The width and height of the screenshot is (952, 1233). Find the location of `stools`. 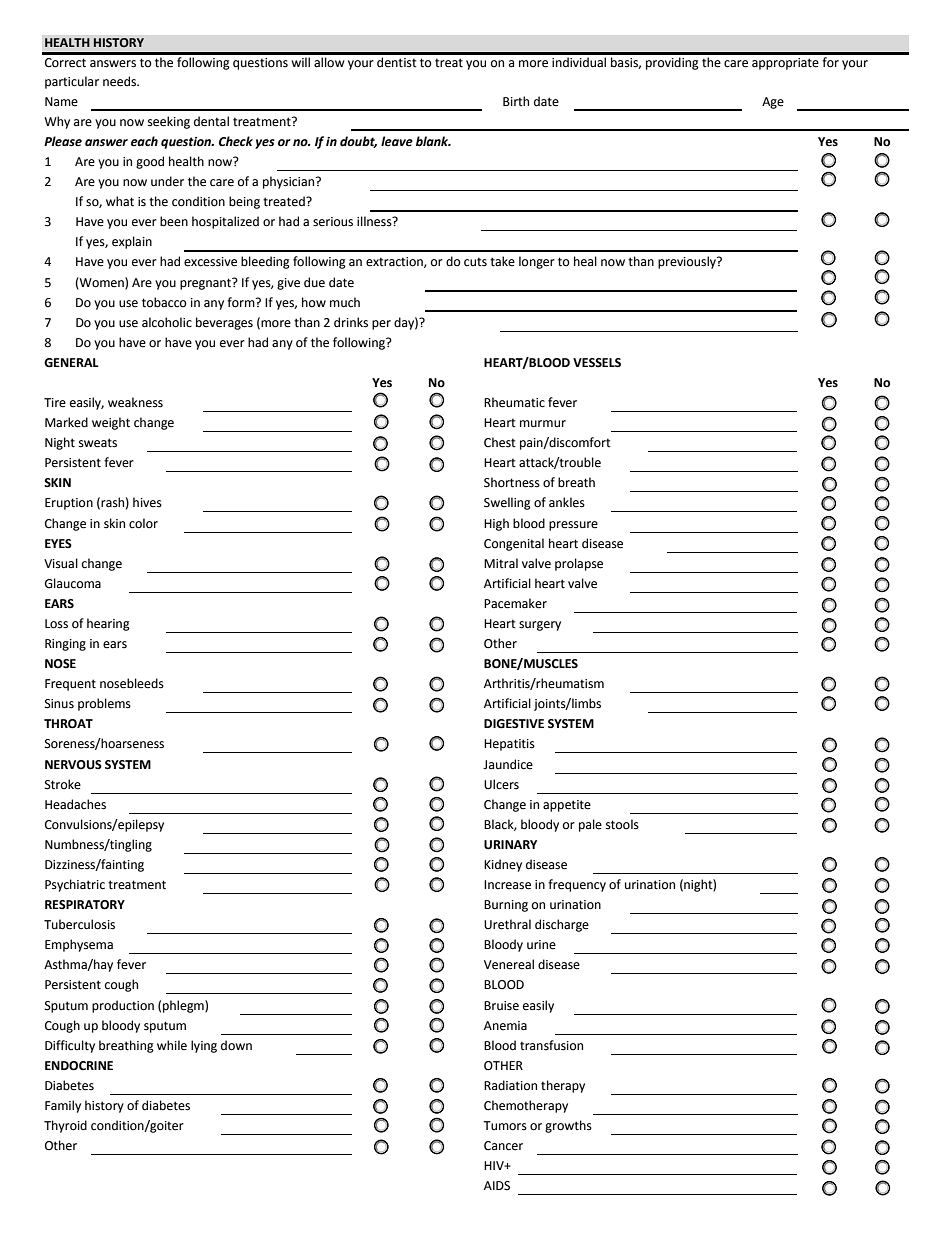

stools is located at coordinates (622, 824).
